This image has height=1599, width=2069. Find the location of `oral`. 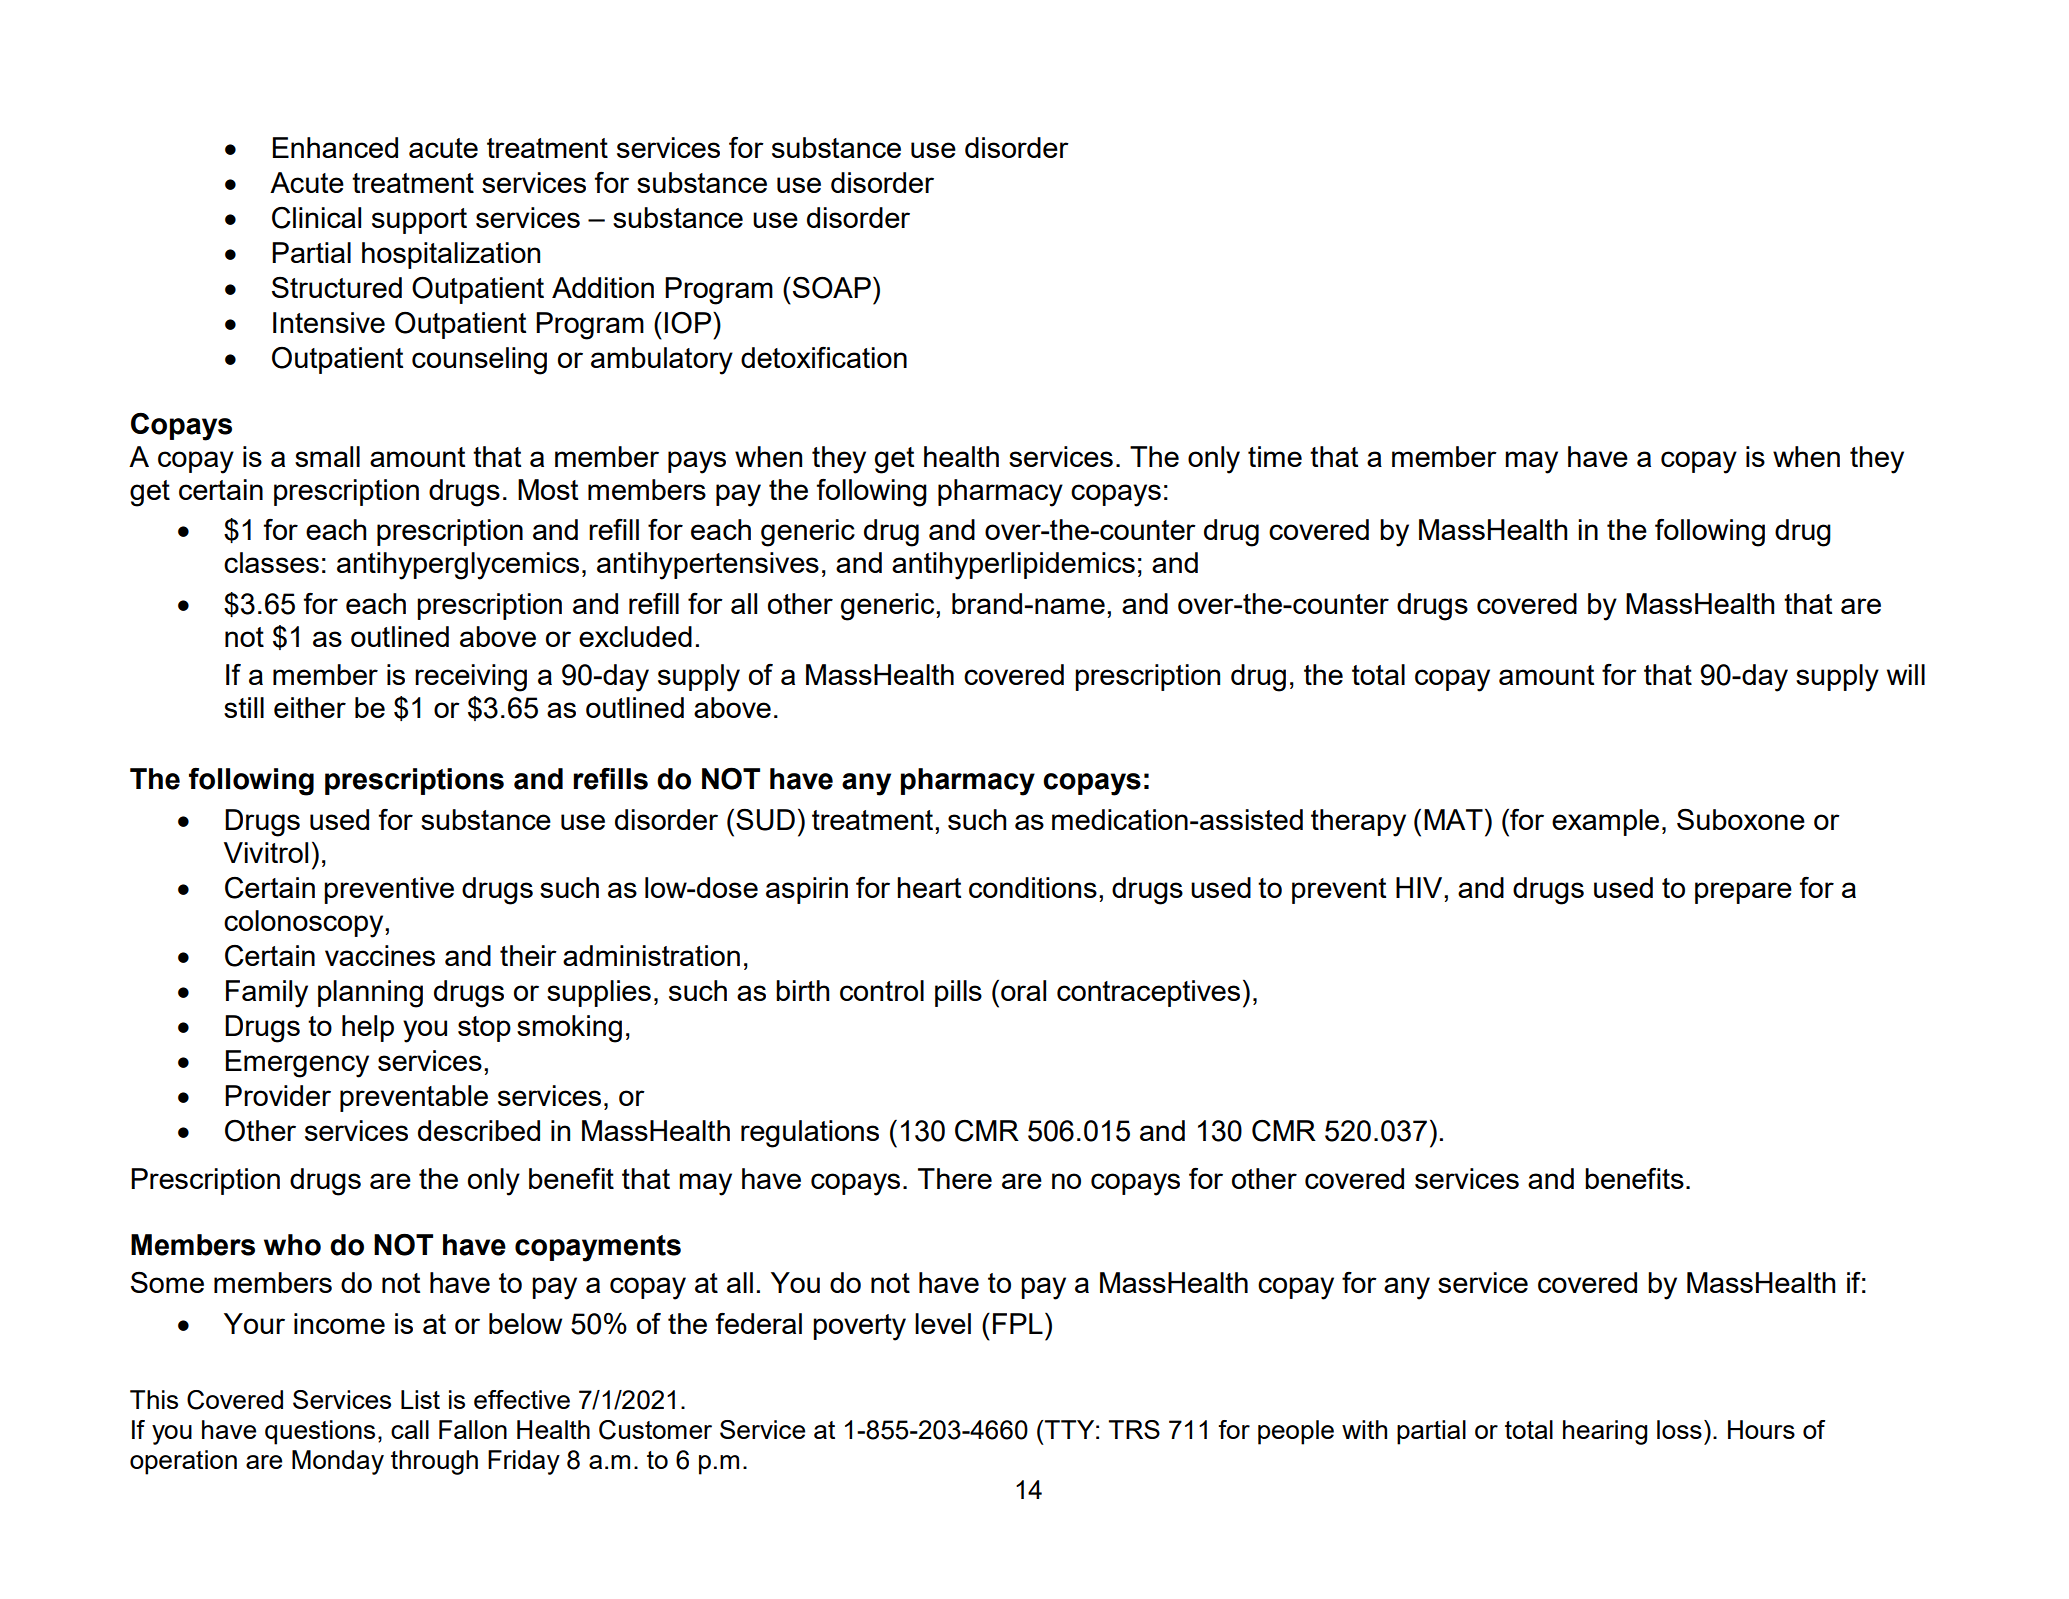

oral is located at coordinates (1023, 990).
